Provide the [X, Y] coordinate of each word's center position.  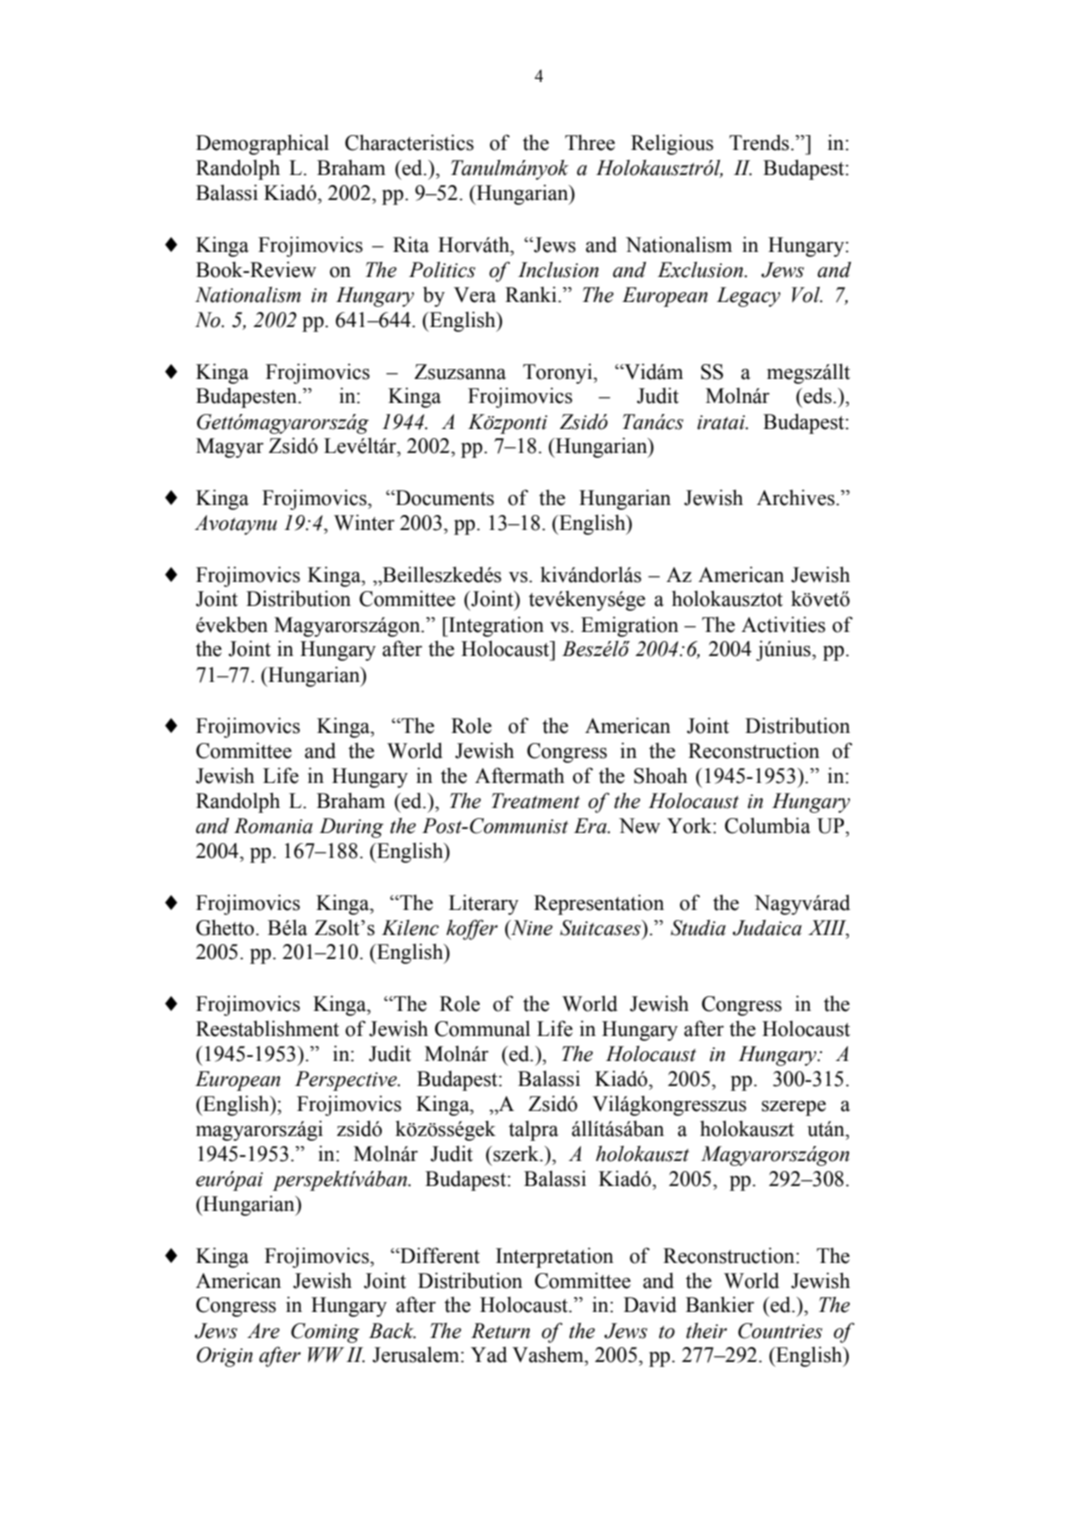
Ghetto [226, 927]
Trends [759, 143]
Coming [325, 1333]
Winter [364, 522]
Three [590, 143]
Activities [783, 624]
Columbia [767, 825]
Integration [495, 626]
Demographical [262, 144]
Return [500, 1331]
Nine [531, 928]
